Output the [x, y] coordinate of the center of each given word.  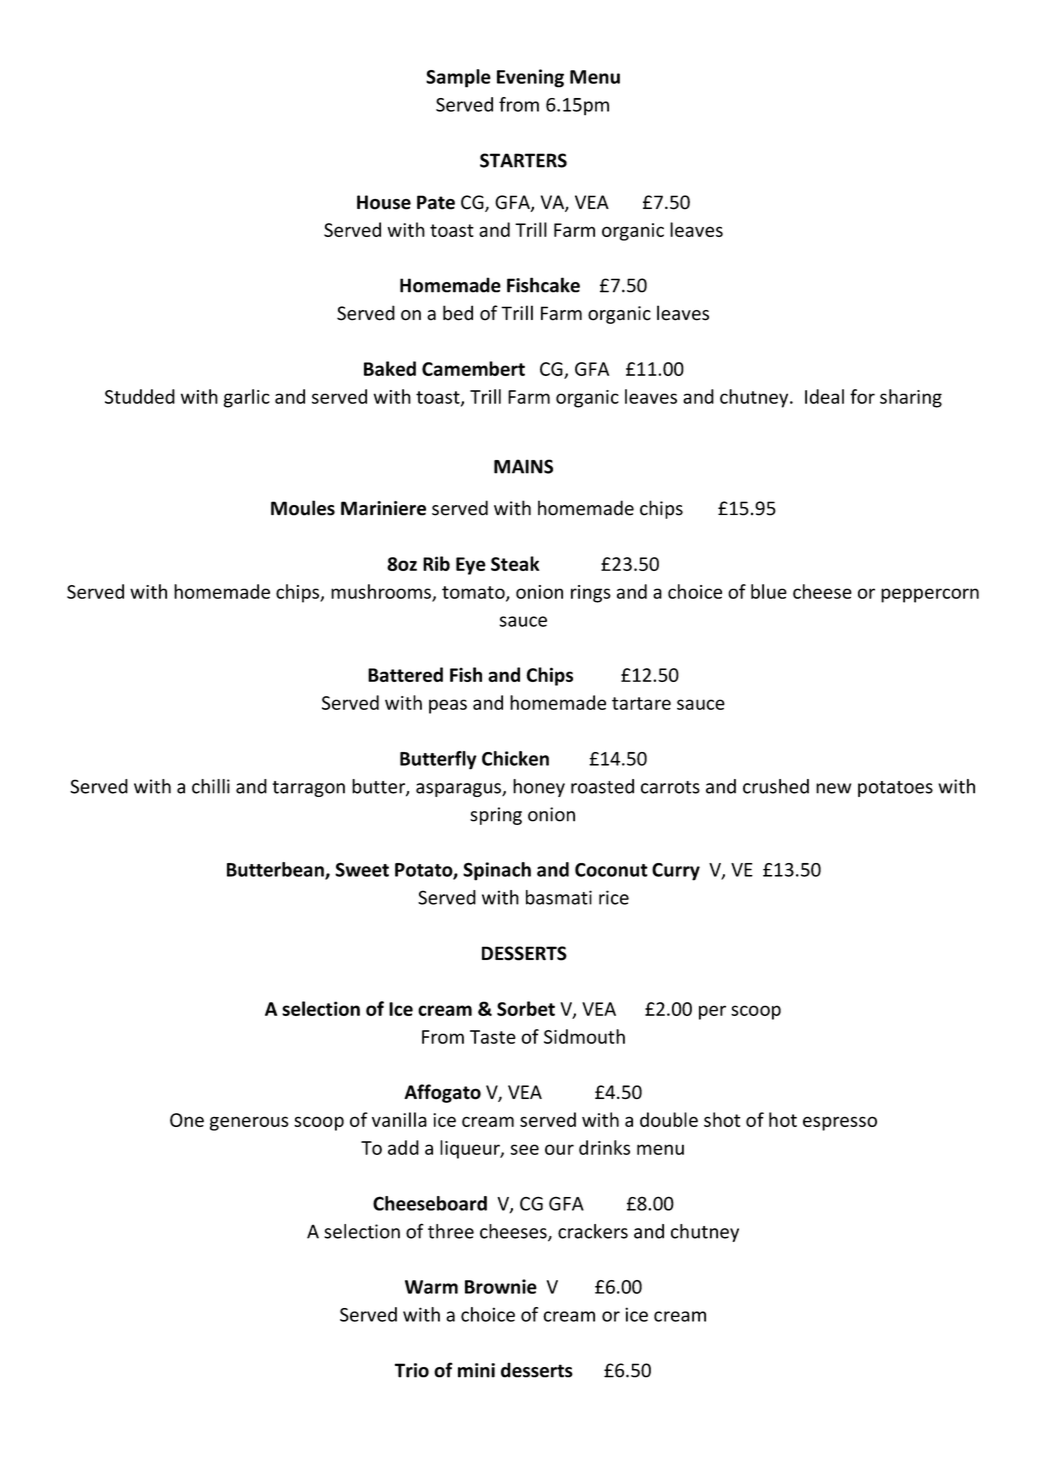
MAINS [523, 466]
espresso [840, 1123]
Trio [412, 1370]
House [384, 202]
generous [249, 1123]
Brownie [501, 1286]
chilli [211, 786]
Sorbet [526, 1008]
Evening [530, 78]
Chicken [515, 758]
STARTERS [523, 160]
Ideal [824, 396]
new [833, 788]
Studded [140, 396]
